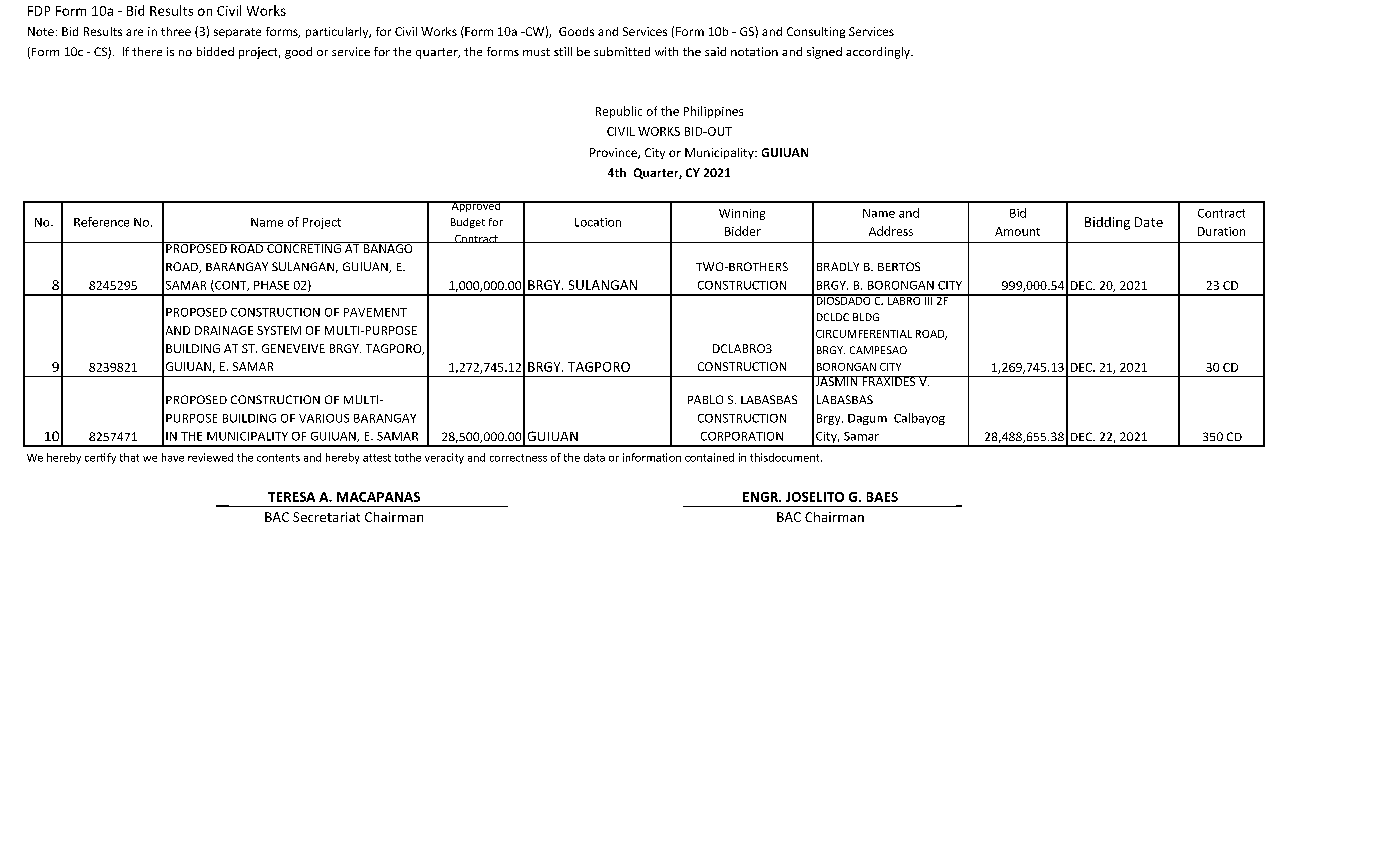 This screenshot has width=1400, height=850. I want to click on PHASE, so click(271, 285).
